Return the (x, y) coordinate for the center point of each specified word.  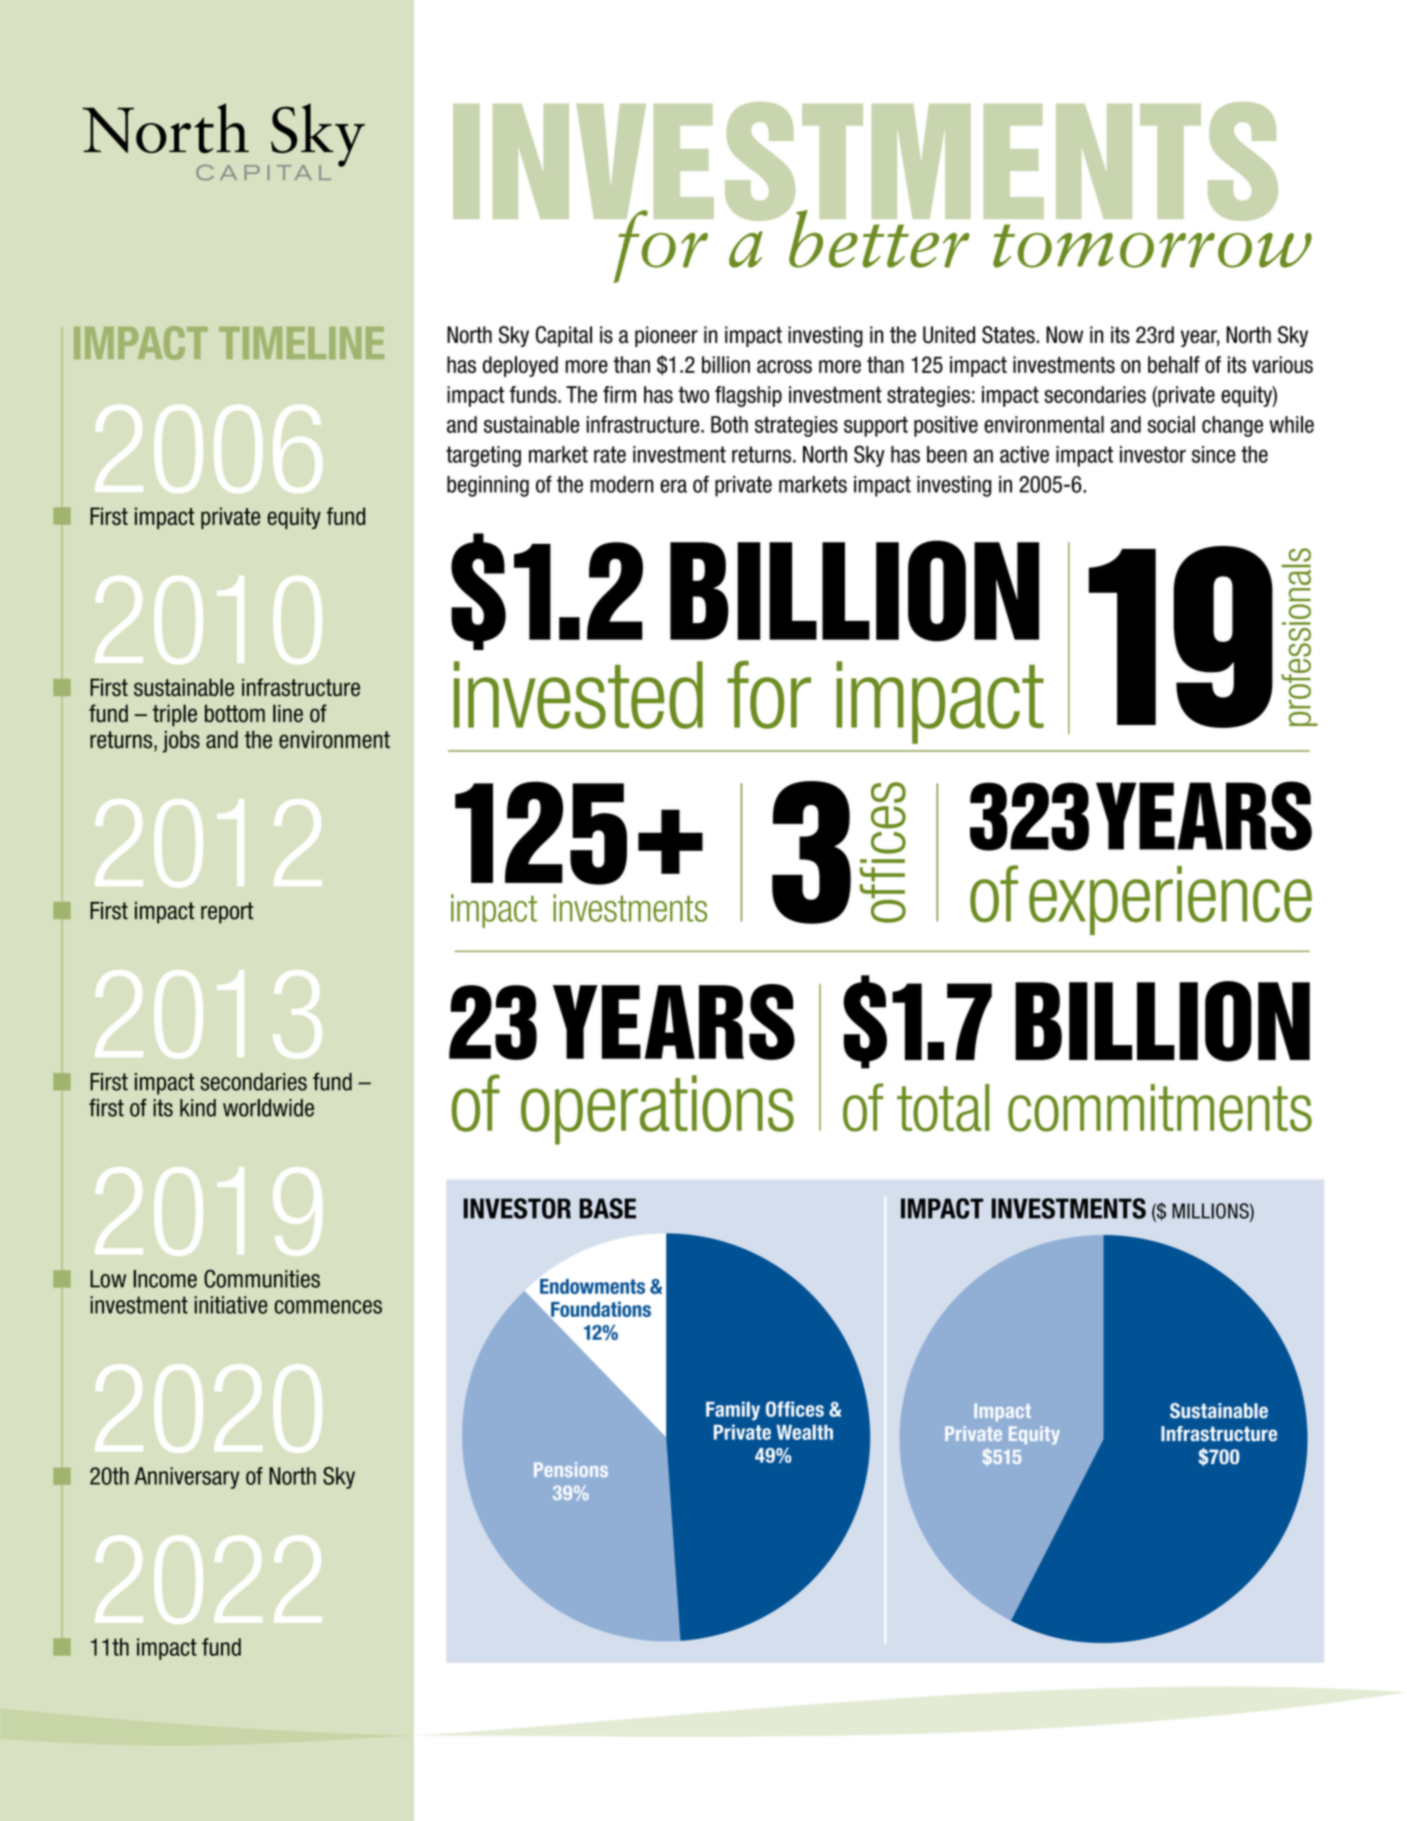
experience (1170, 900)
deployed (520, 366)
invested (578, 695)
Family (733, 1410)
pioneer (666, 336)
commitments (1160, 1108)
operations (657, 1110)
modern (621, 484)
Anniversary (187, 1478)
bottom (235, 713)
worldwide (268, 1108)
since (1214, 454)
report (227, 913)
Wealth (804, 1432)
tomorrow (1152, 246)
